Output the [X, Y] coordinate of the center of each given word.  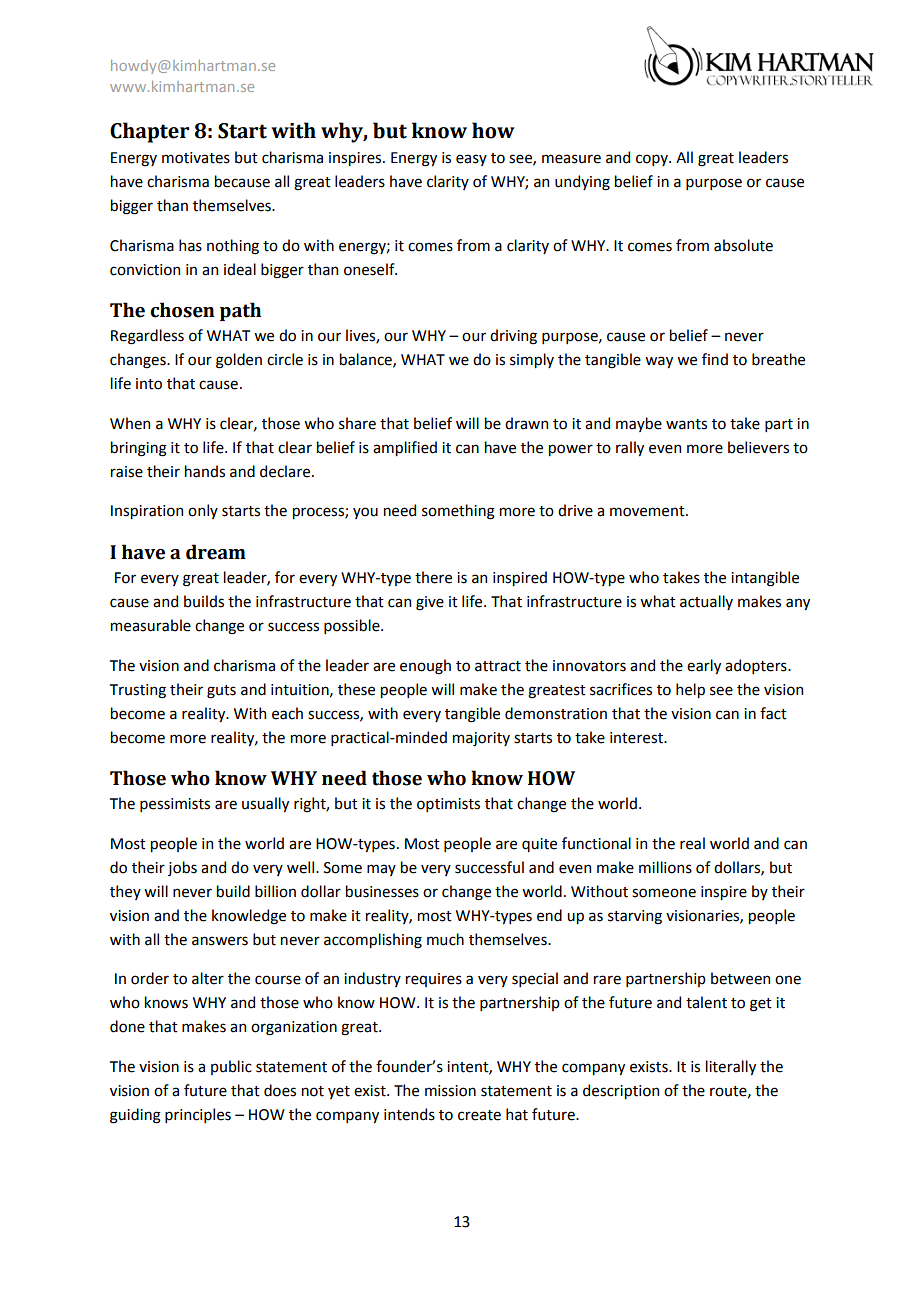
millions [665, 867]
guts [221, 692]
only [203, 511]
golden [239, 361]
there [433, 577]
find [715, 359]
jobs [182, 868]
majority [481, 739]
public [231, 1067]
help [690, 690]
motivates [196, 158]
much [445, 939]
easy [471, 160]
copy [653, 160]
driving [513, 337]
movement [648, 511]
